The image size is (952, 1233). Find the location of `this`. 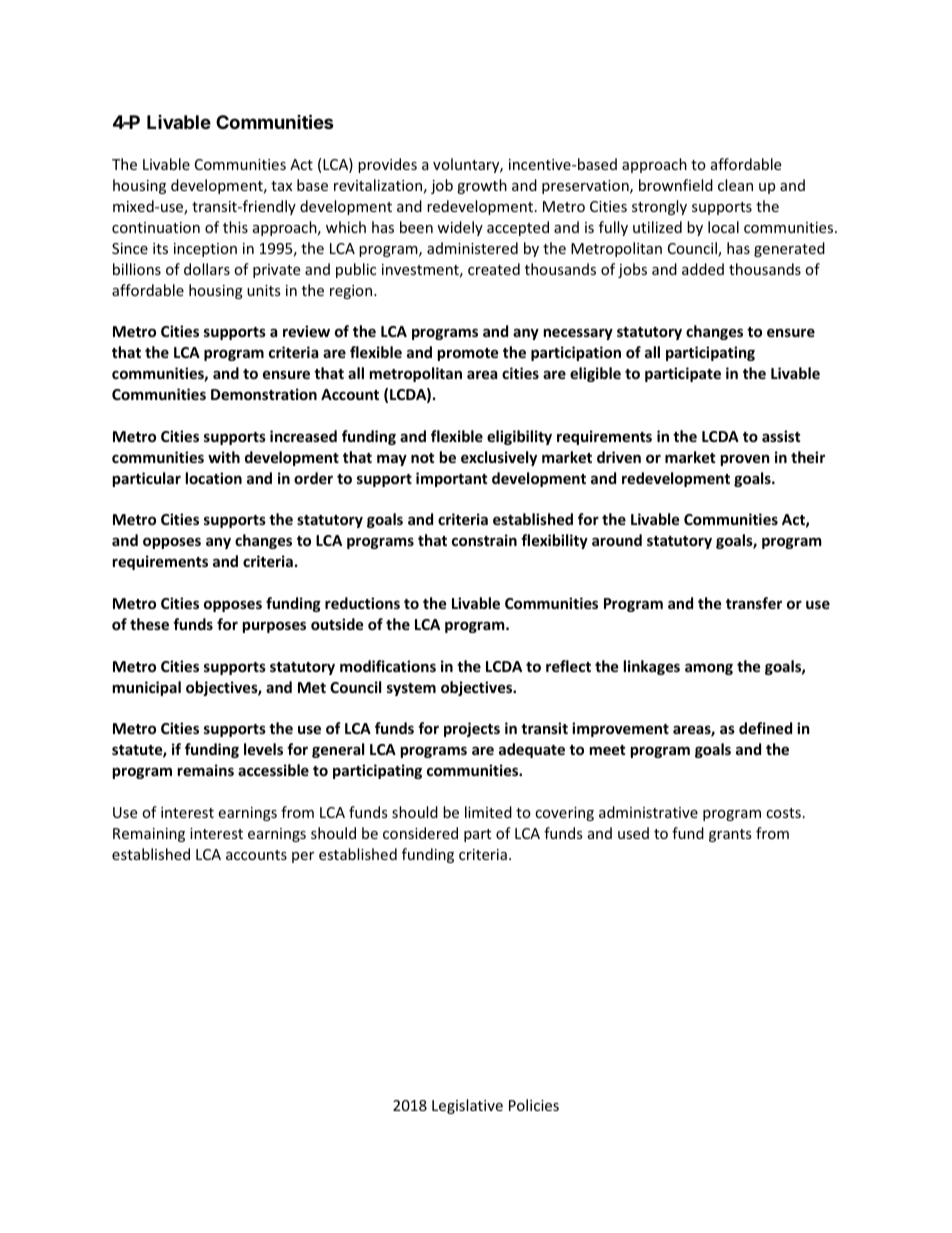

this is located at coordinates (235, 227).
